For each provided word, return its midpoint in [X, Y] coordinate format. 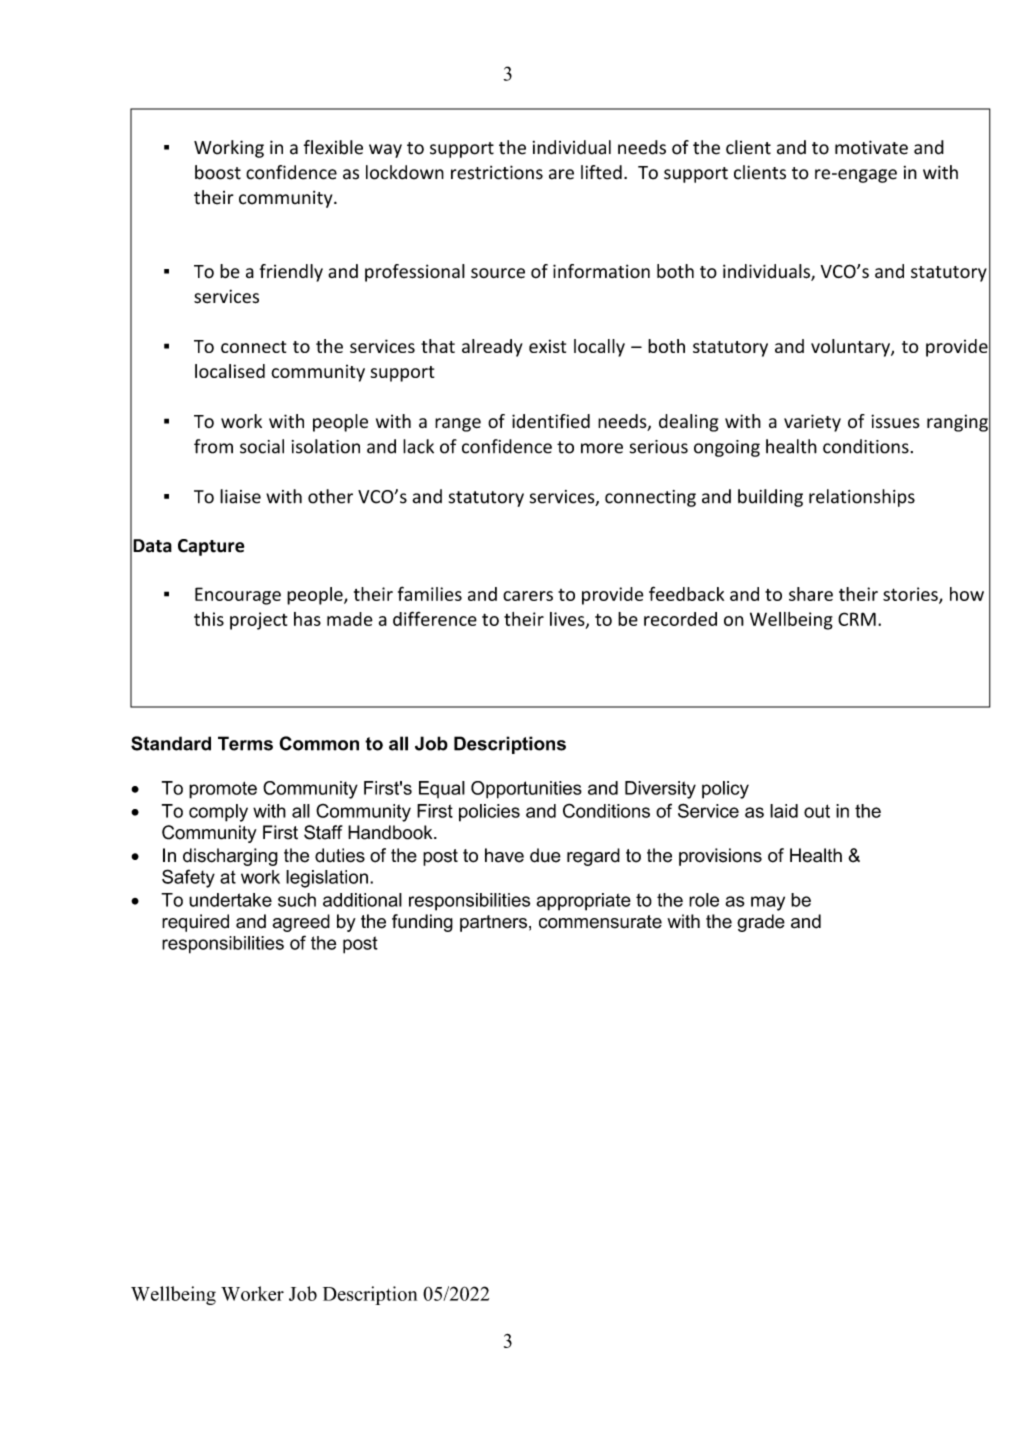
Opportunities [526, 790]
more [602, 448]
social [262, 446]
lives [568, 620]
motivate [871, 147]
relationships [862, 498]
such [297, 900]
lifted [601, 172]
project [258, 621]
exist [547, 346]
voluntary [851, 348]
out [817, 811]
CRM [857, 619]
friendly [291, 273]
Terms [245, 743]
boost [218, 172]
